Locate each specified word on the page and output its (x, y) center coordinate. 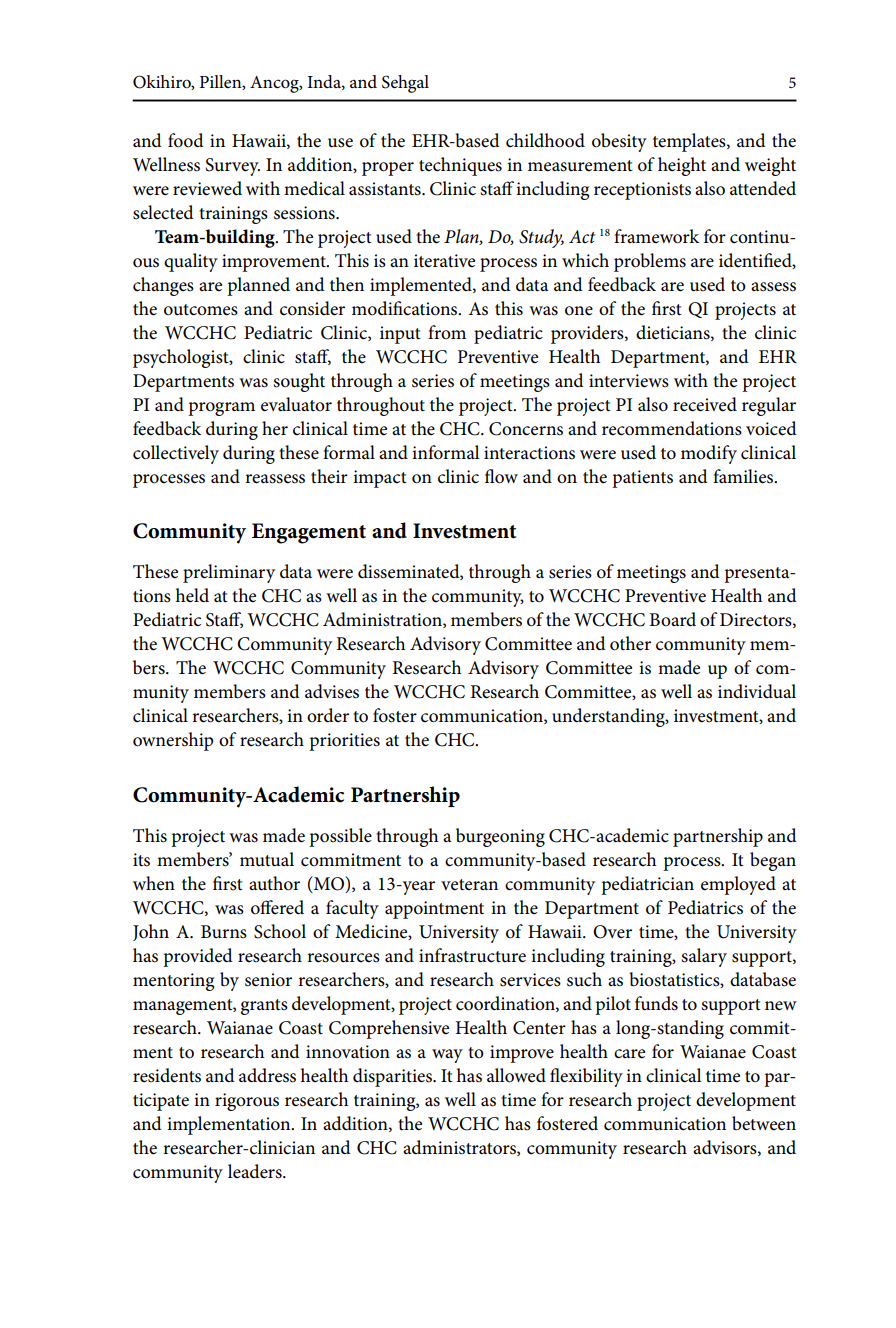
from (447, 332)
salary (704, 957)
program (221, 409)
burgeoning (500, 837)
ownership (173, 741)
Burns (224, 932)
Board (672, 619)
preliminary (229, 573)
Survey (233, 167)
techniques (460, 166)
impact (380, 479)
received (705, 404)
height (682, 166)
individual (757, 691)
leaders (256, 1171)
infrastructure (472, 955)
